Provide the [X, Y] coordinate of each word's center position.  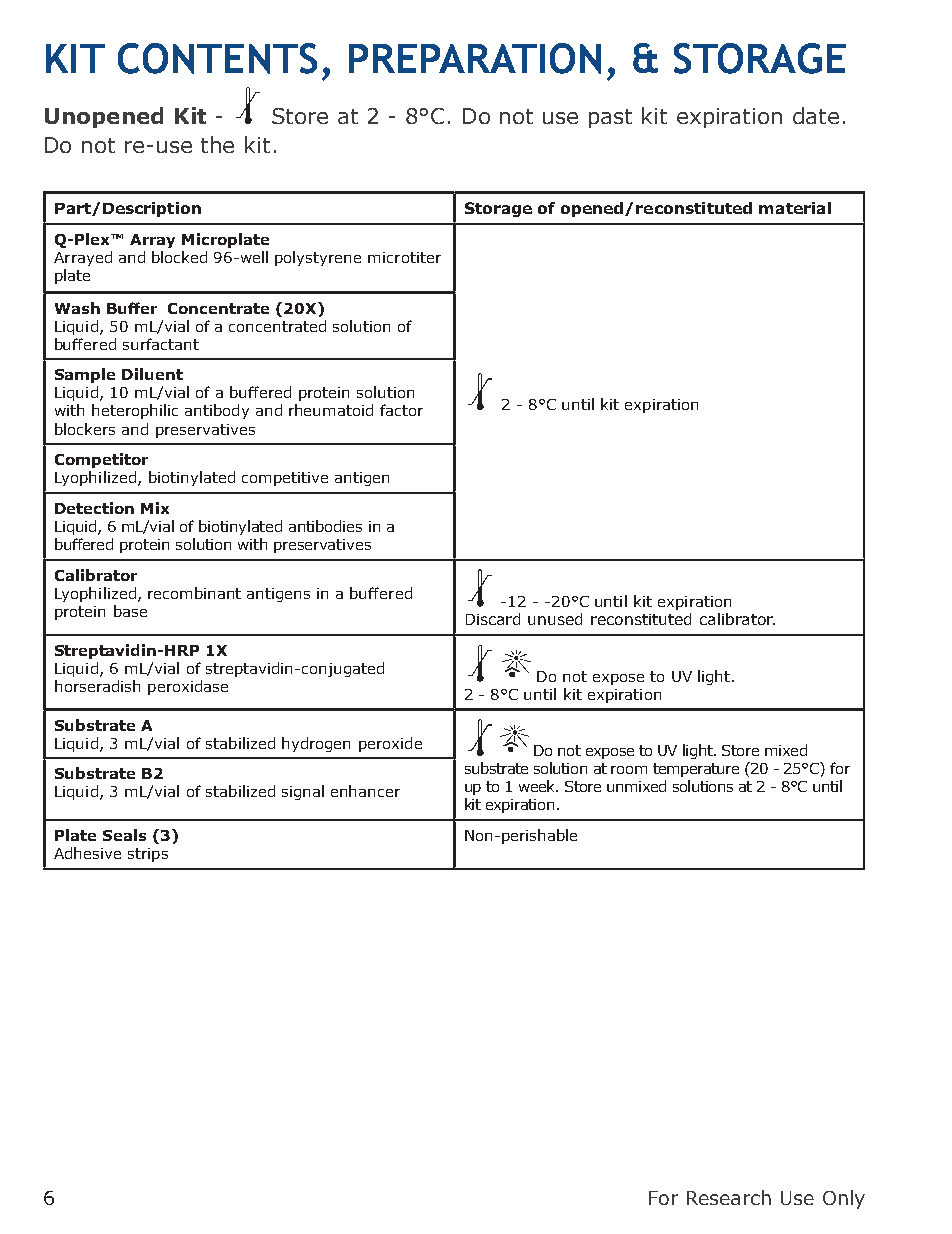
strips [148, 855]
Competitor [101, 460]
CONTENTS [217, 58]
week [538, 786]
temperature [696, 770]
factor [401, 410]
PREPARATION [475, 58]
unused [555, 619]
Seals [124, 835]
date [816, 115]
